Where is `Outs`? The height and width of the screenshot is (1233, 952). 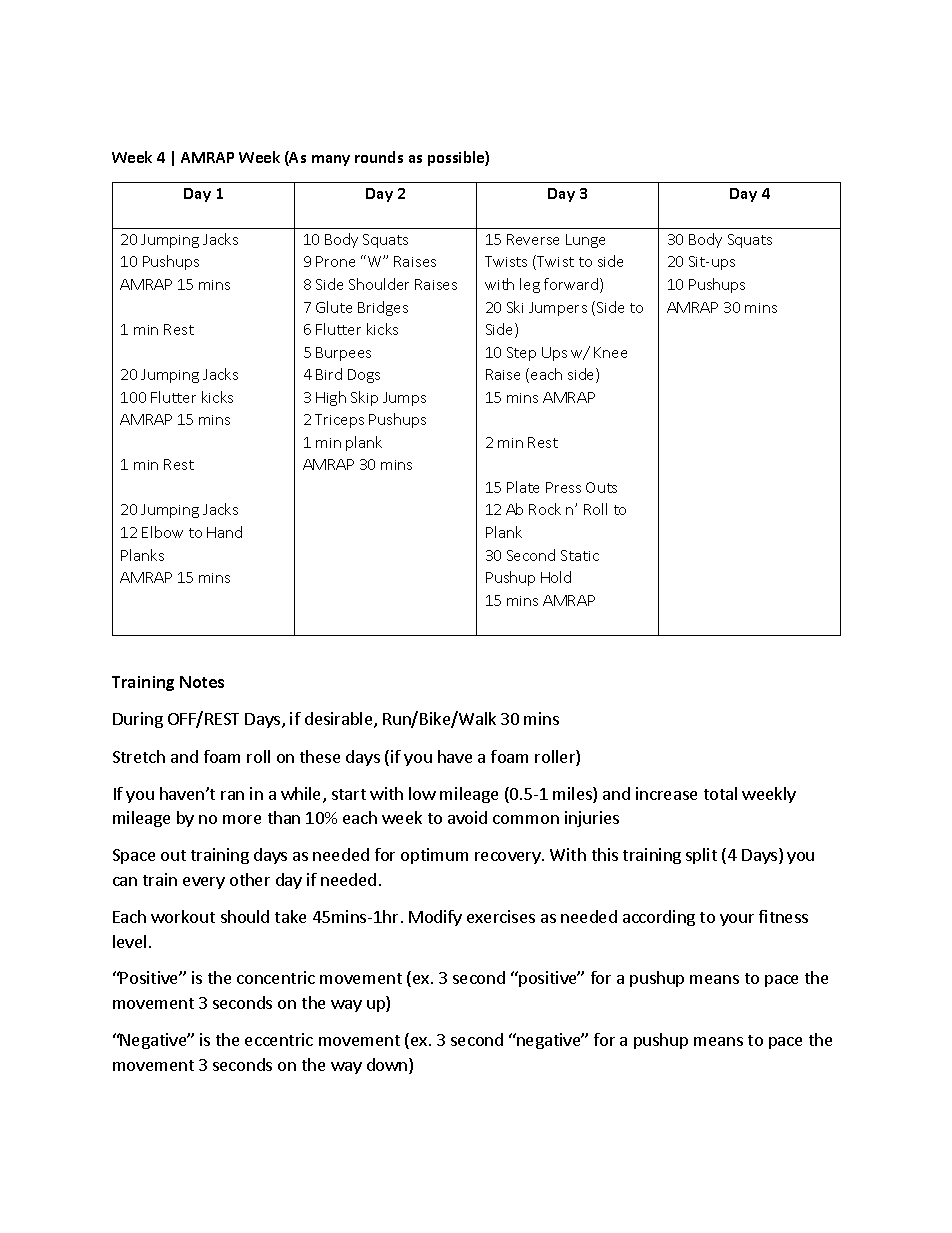 Outs is located at coordinates (601, 487).
